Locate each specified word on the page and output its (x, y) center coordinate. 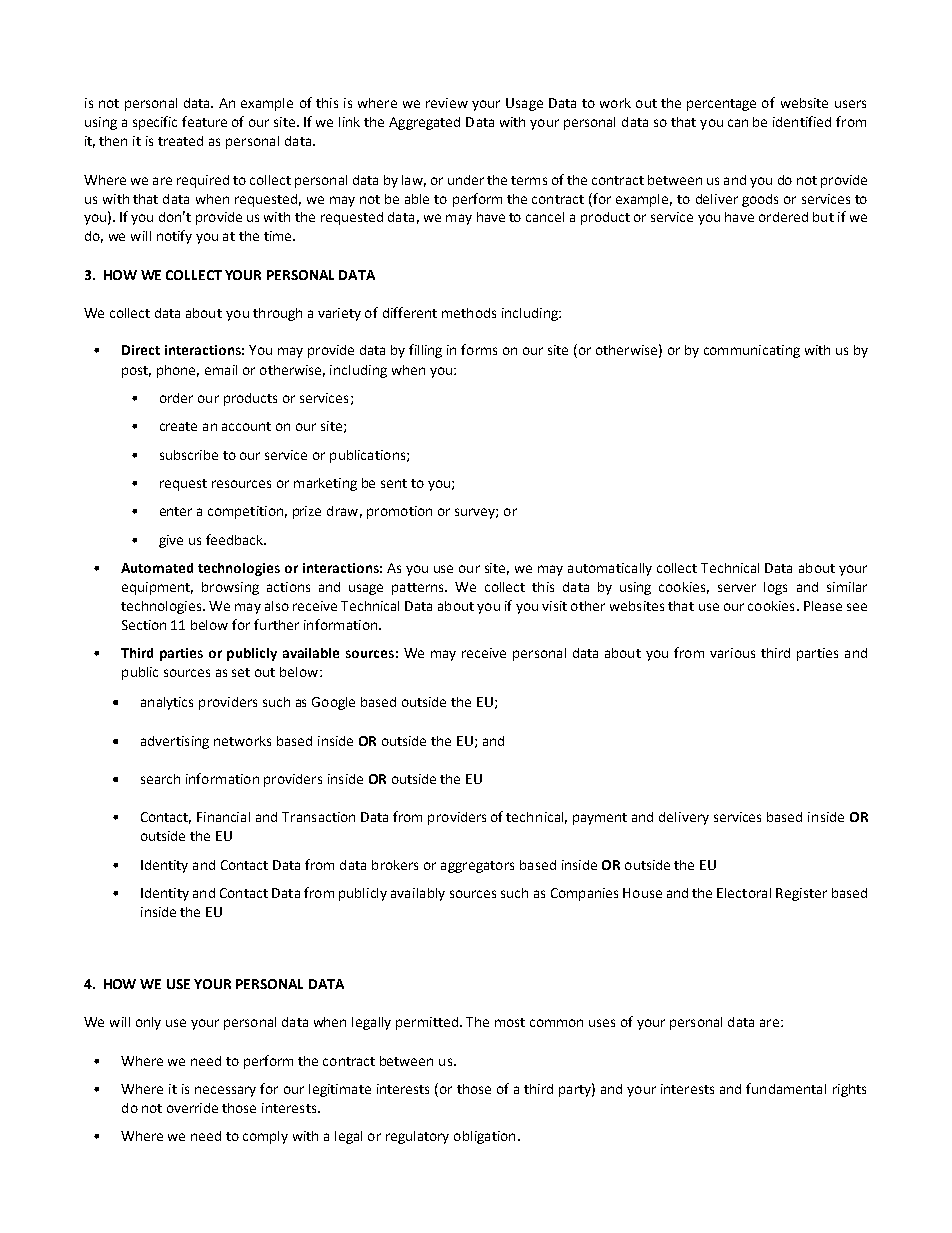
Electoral (744, 893)
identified (802, 121)
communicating (752, 351)
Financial (223, 817)
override (192, 1108)
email (221, 370)
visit (554, 606)
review (447, 103)
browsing (230, 588)
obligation (484, 1137)
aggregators (477, 867)
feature (204, 121)
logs (775, 588)
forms (479, 349)
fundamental (786, 1088)
